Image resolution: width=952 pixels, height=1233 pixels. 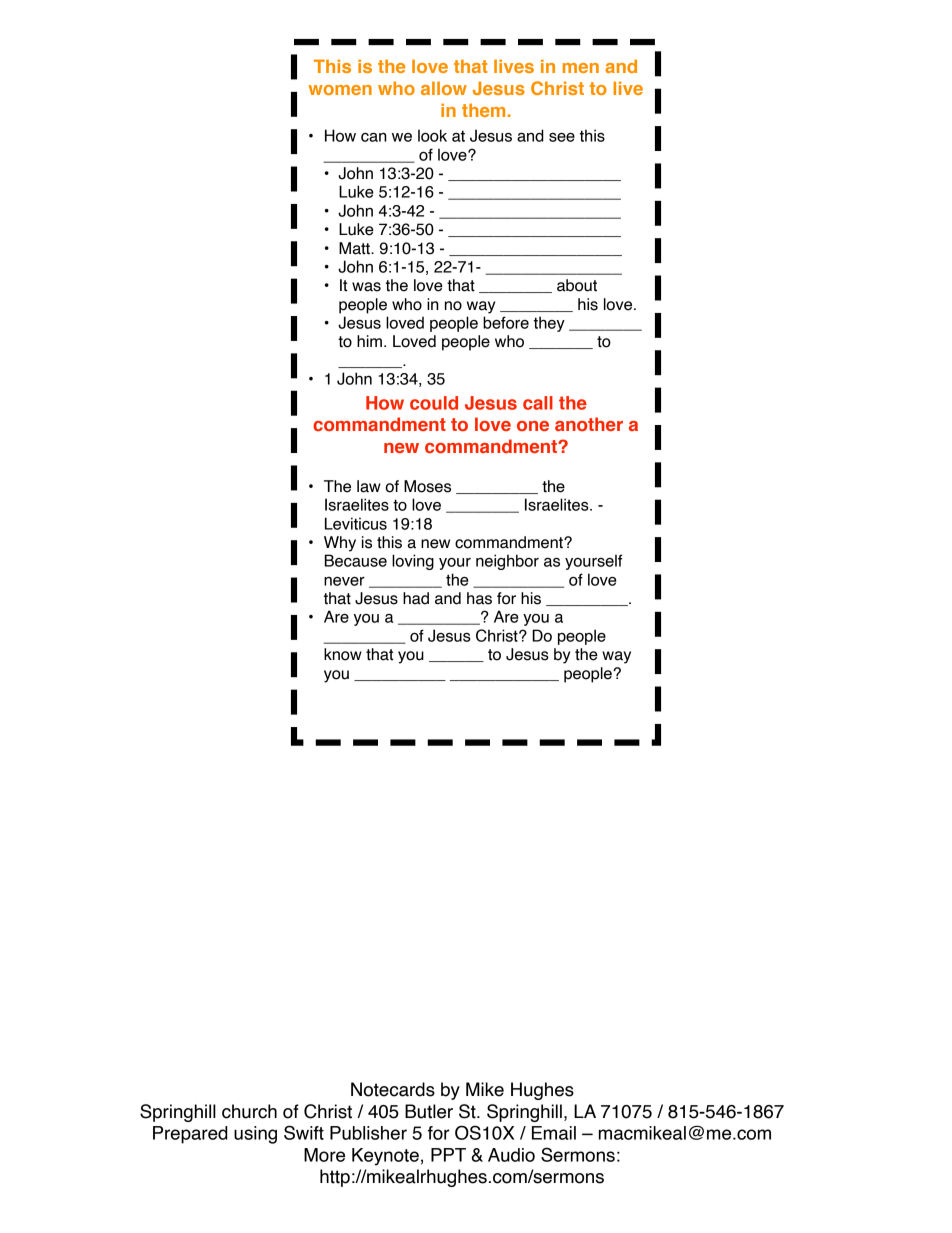 I want to click on had, so click(x=416, y=598).
